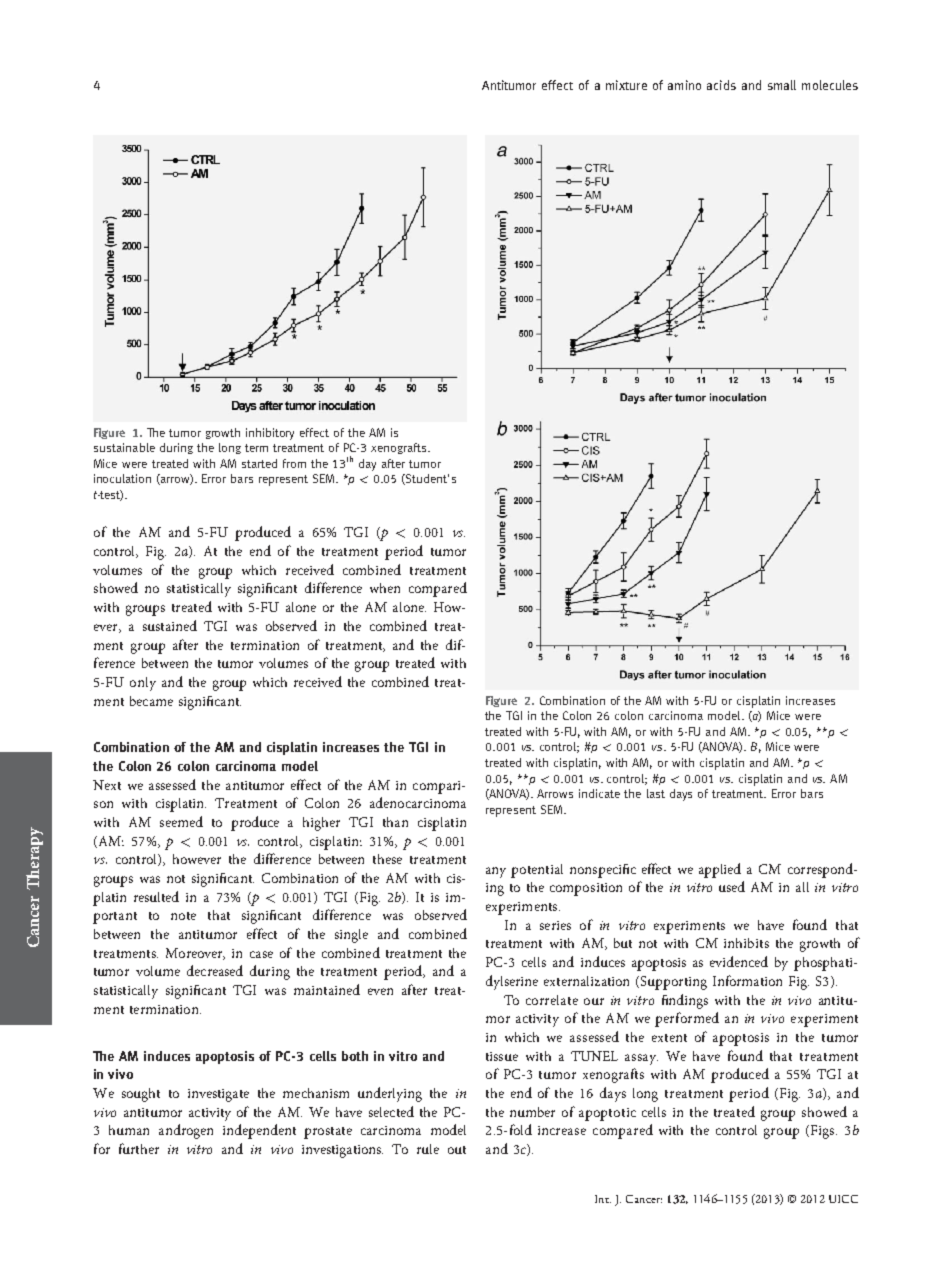 The image size is (952, 1261). What do you see at coordinates (684, 85) in the document?
I see `amino` at bounding box center [684, 85].
